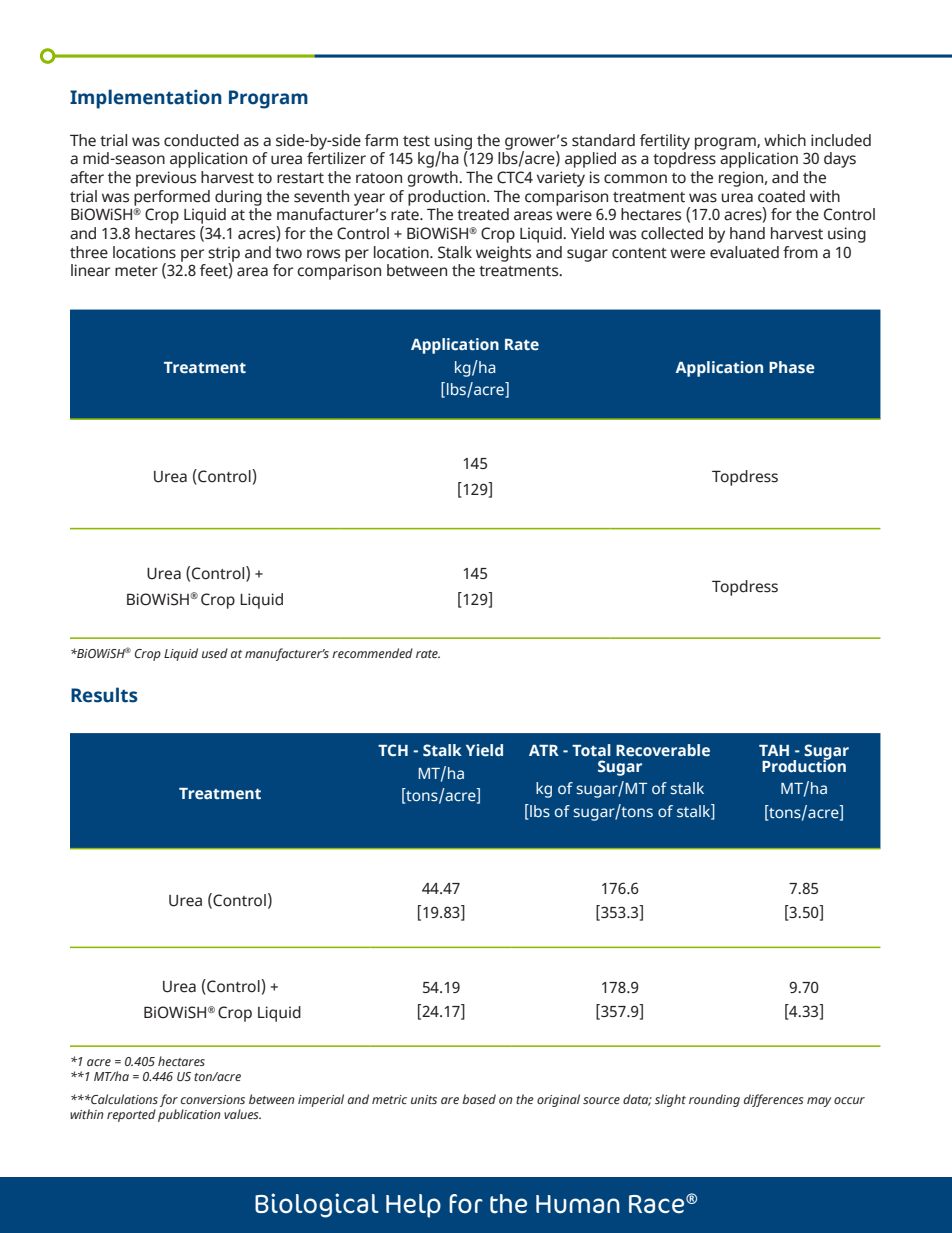  What do you see at coordinates (372, 653) in the screenshot?
I see `recommended` at bounding box center [372, 653].
